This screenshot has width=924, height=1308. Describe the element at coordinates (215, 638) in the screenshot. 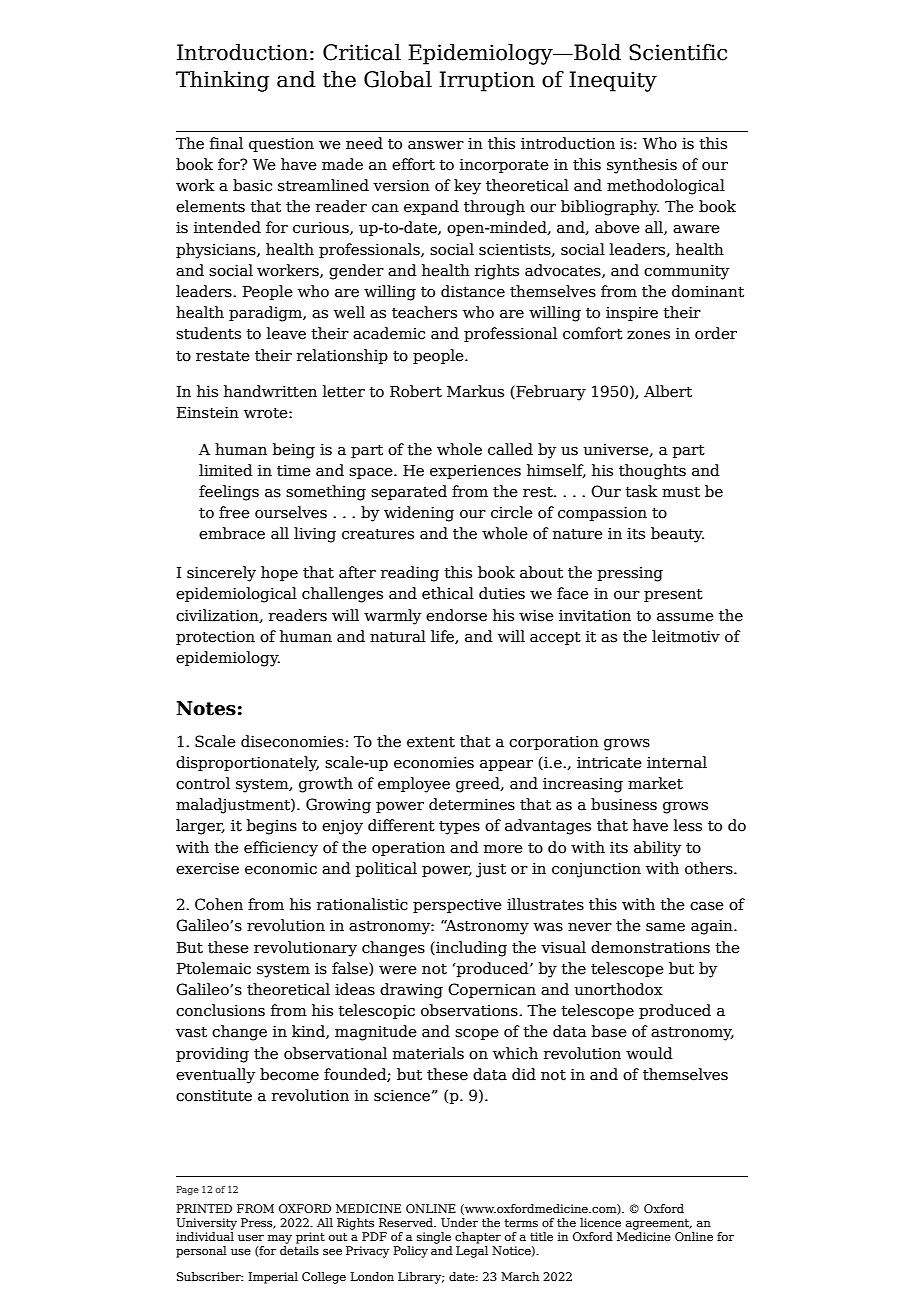

I see `protection` at that location.
